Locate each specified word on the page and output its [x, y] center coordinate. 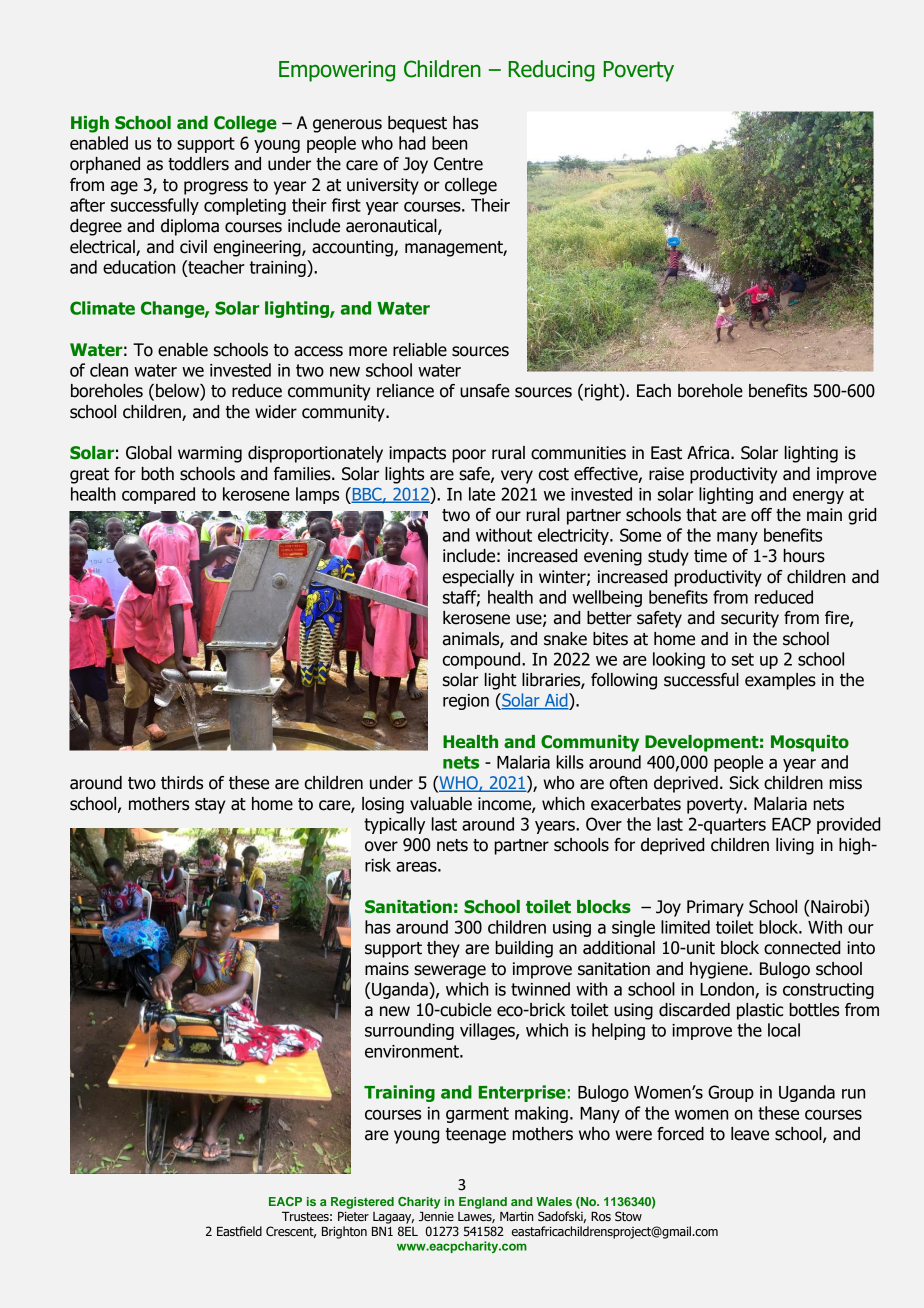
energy [818, 497]
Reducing [552, 71]
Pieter [353, 1216]
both [157, 474]
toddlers [198, 164]
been [449, 143]
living [795, 846]
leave [750, 1134]
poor [469, 456]
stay [210, 806]
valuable [441, 804]
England [483, 1203]
